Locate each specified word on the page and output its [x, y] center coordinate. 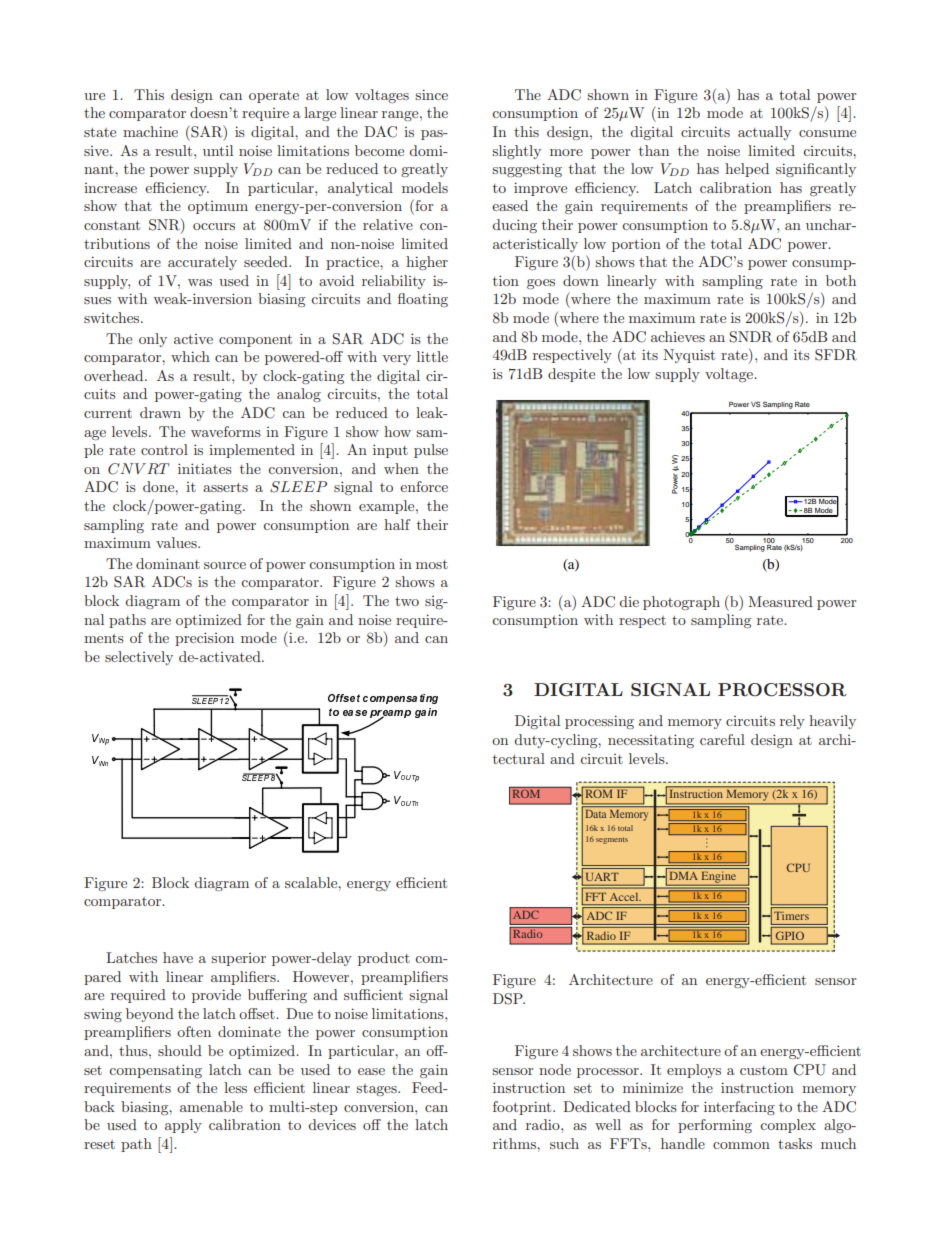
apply [183, 1126]
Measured [780, 601]
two [407, 601]
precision [204, 639]
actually [764, 133]
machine [150, 131]
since [431, 94]
